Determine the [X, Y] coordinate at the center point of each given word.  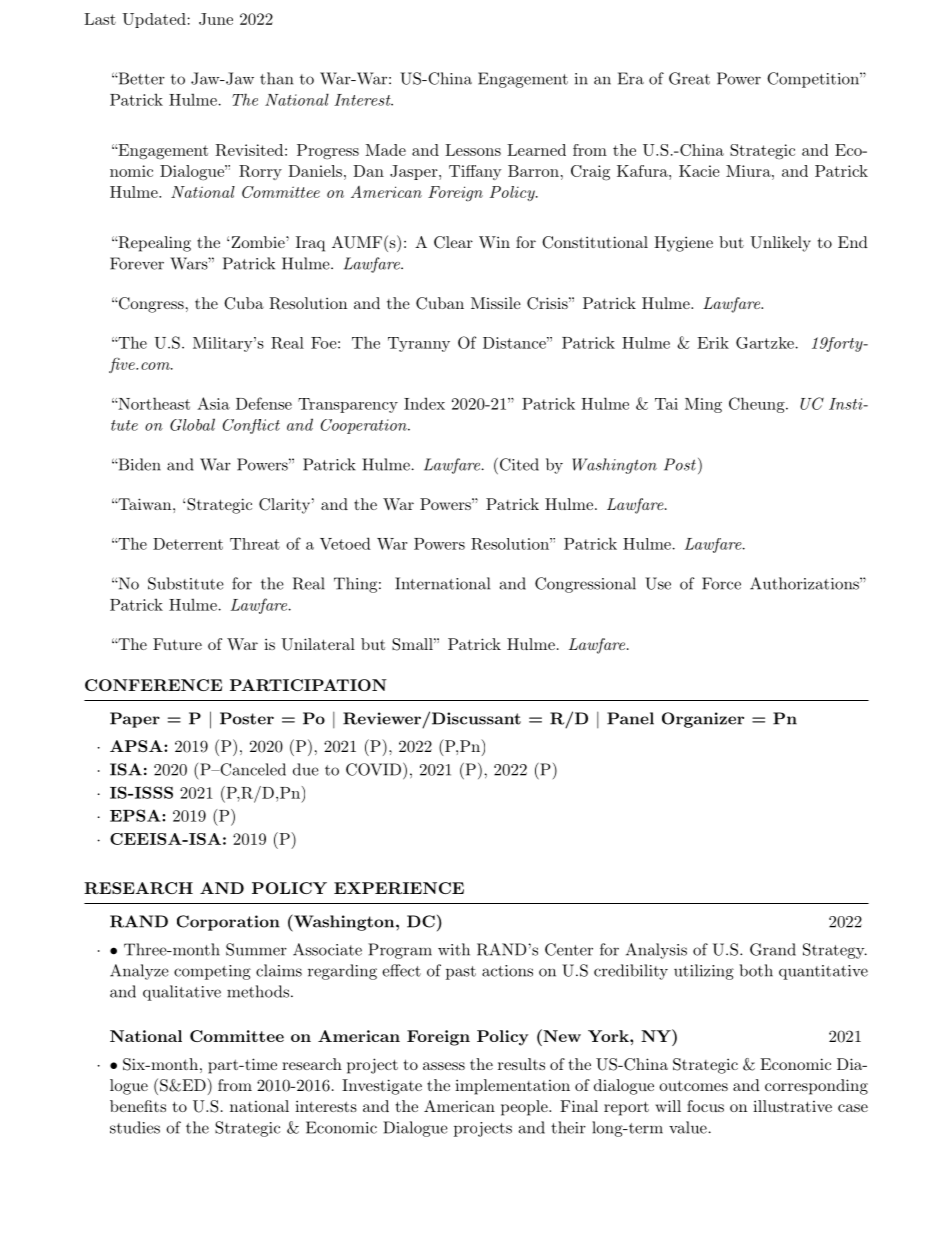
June [216, 19]
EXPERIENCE [399, 888]
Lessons [473, 150]
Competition [814, 80]
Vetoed [345, 543]
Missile [496, 303]
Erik [713, 343]
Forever [137, 263]
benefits [138, 1106]
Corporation [228, 923]
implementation [512, 1087]
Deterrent [188, 544]
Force [721, 583]
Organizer [703, 720]
